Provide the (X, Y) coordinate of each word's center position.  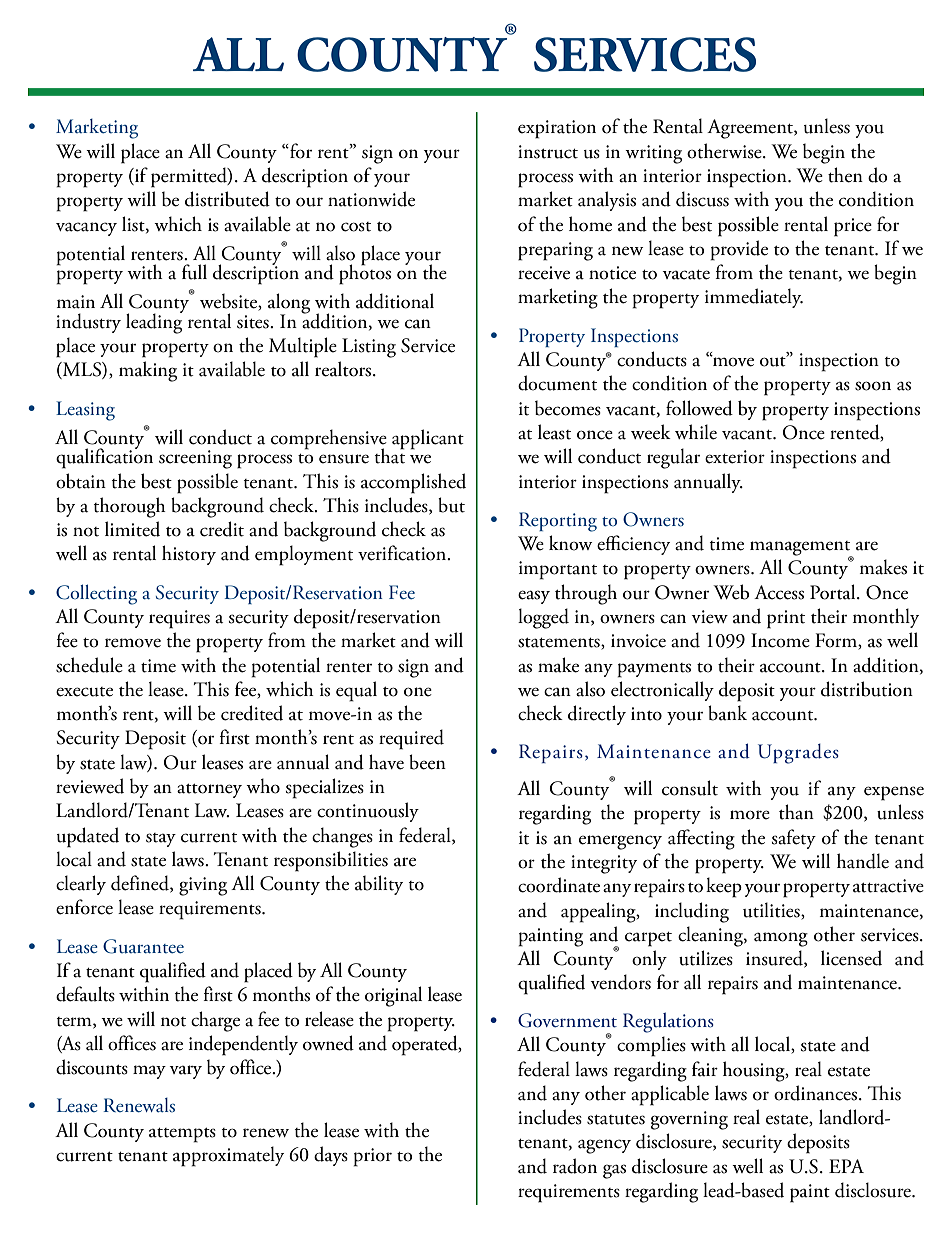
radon (575, 1166)
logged (543, 618)
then (845, 175)
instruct (548, 152)
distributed (227, 199)
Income (780, 640)
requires (179, 619)
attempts (182, 1135)
